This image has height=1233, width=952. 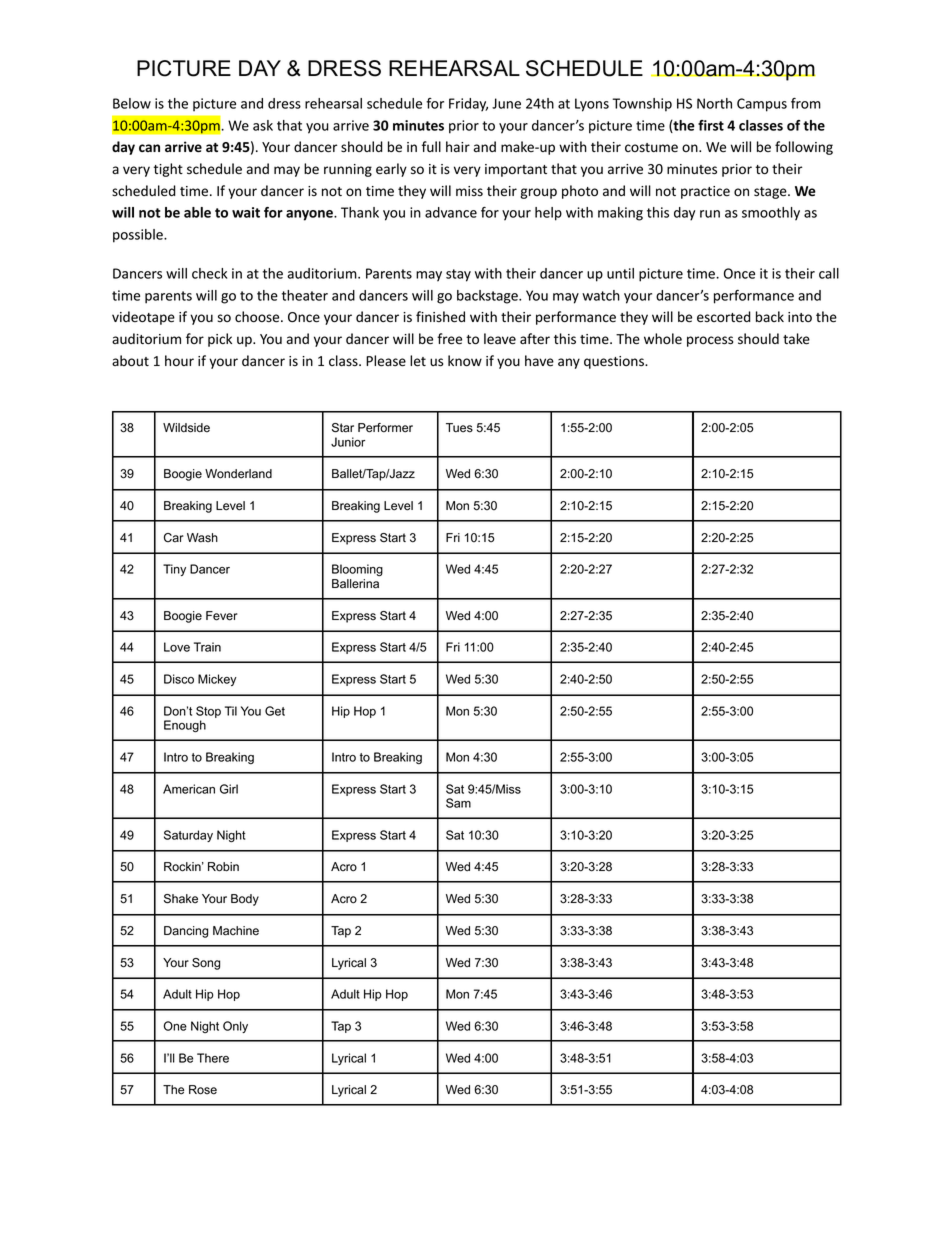 What do you see at coordinates (458, 803) in the image?
I see `Sam` at bounding box center [458, 803].
